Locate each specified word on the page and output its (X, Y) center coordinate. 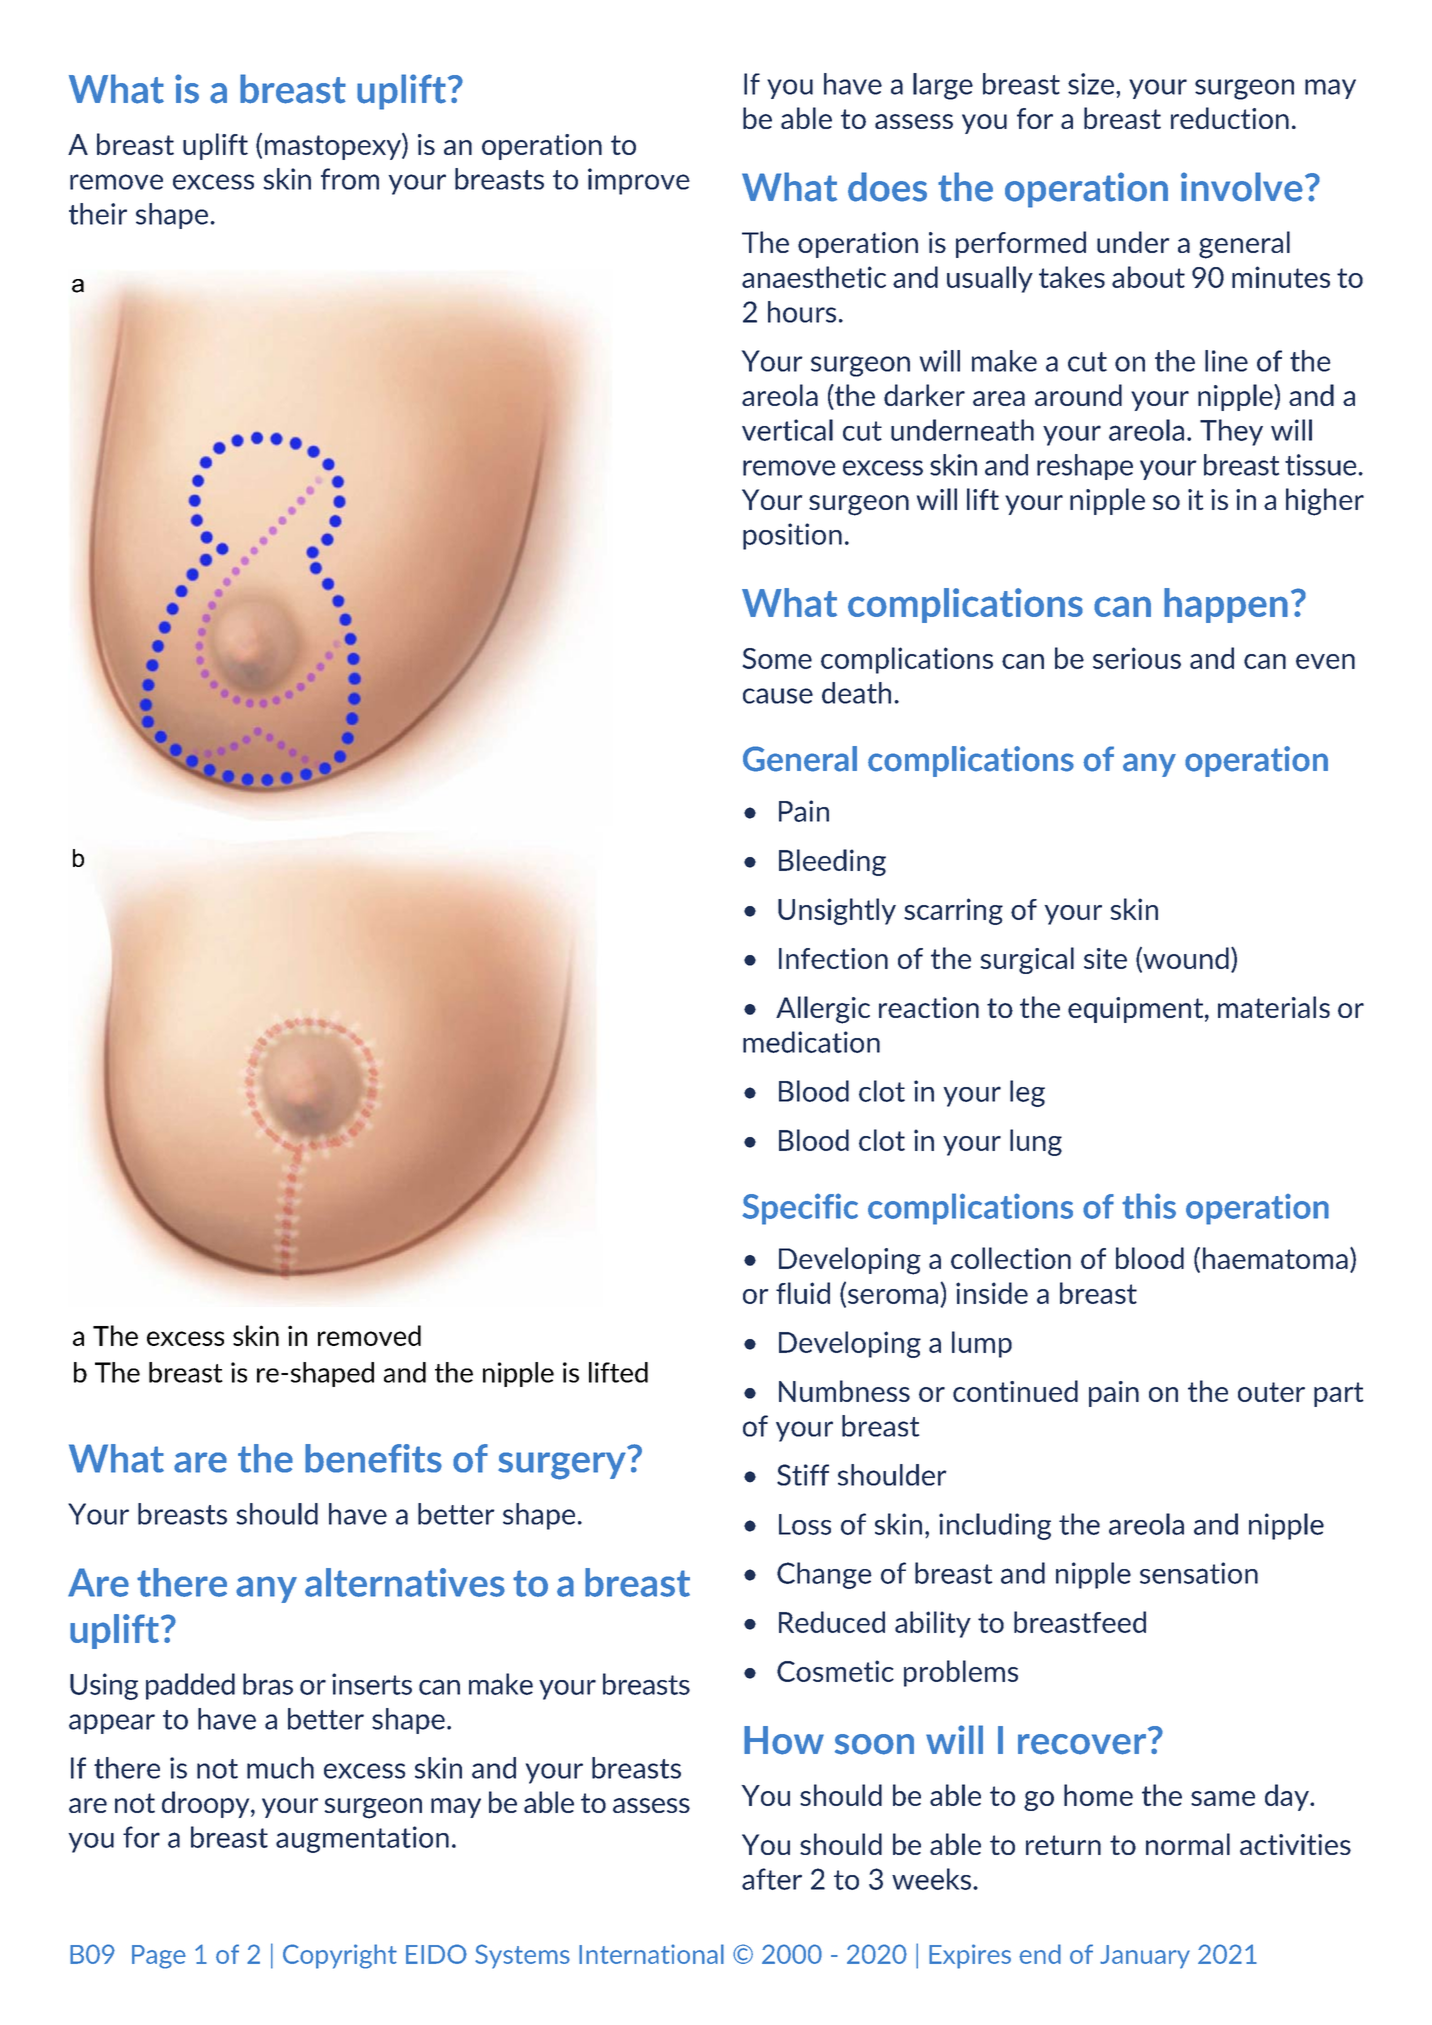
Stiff (803, 1475)
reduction (1230, 118)
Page (159, 1957)
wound (1185, 959)
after (772, 1879)
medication (811, 1042)
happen (1226, 605)
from (350, 179)
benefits (373, 1458)
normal (1188, 1844)
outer (1271, 1392)
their (98, 214)
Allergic (823, 1010)
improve (639, 181)
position (792, 536)
